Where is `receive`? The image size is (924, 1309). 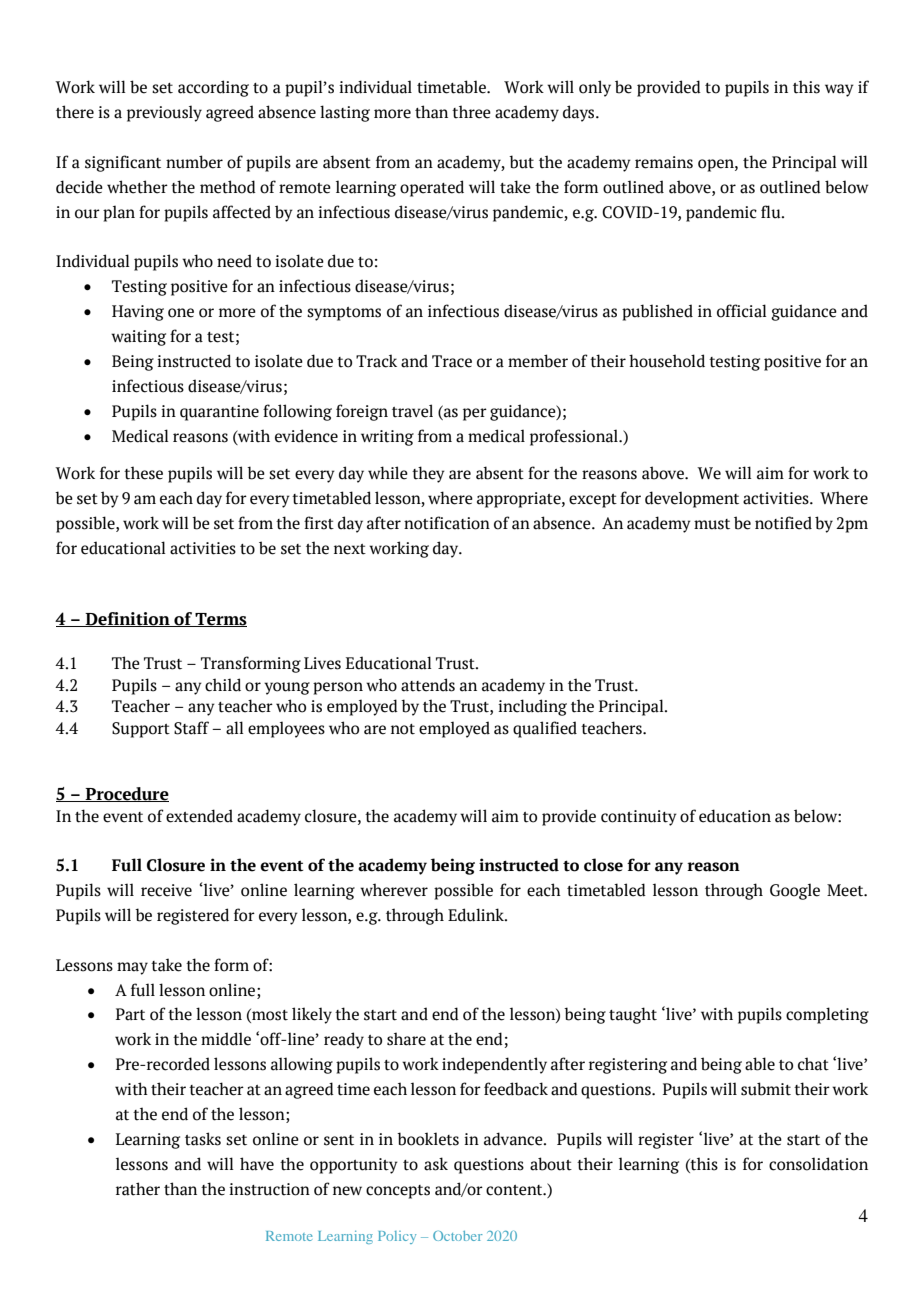 receive is located at coordinates (166, 890).
